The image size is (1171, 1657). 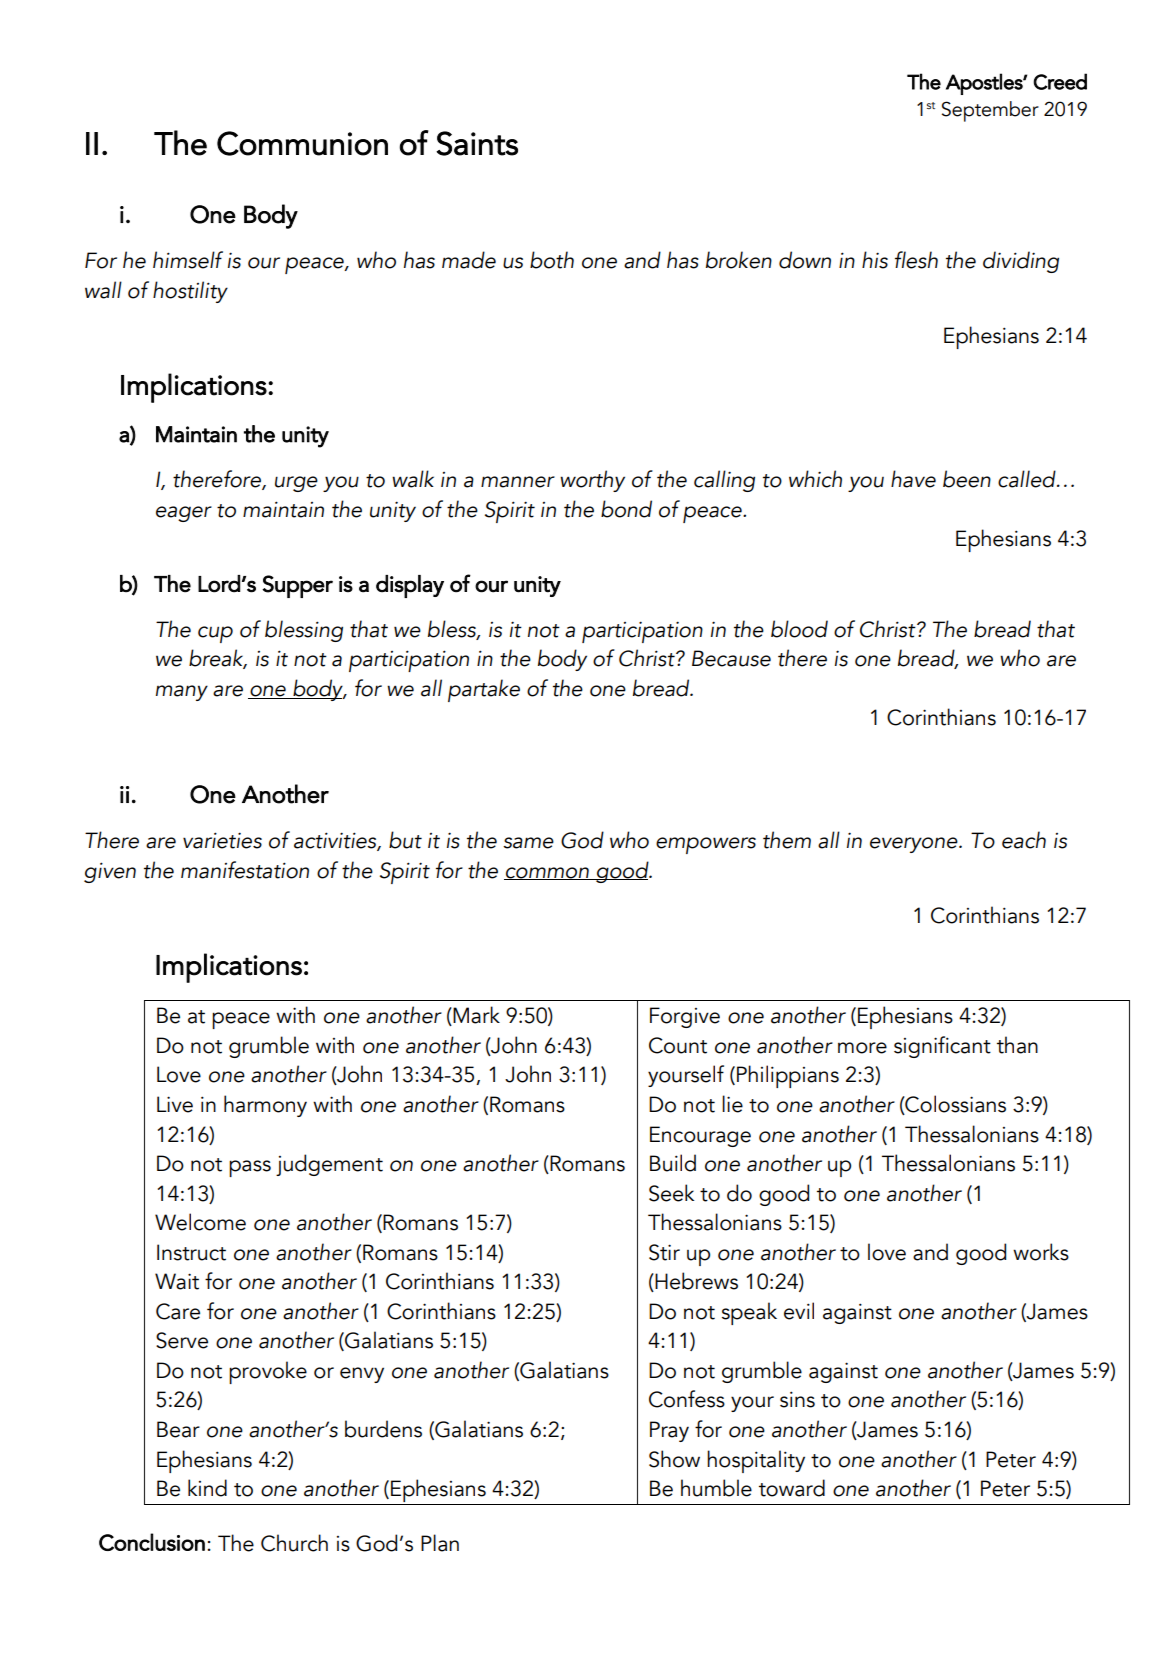 I want to click on September, so click(x=990, y=111).
